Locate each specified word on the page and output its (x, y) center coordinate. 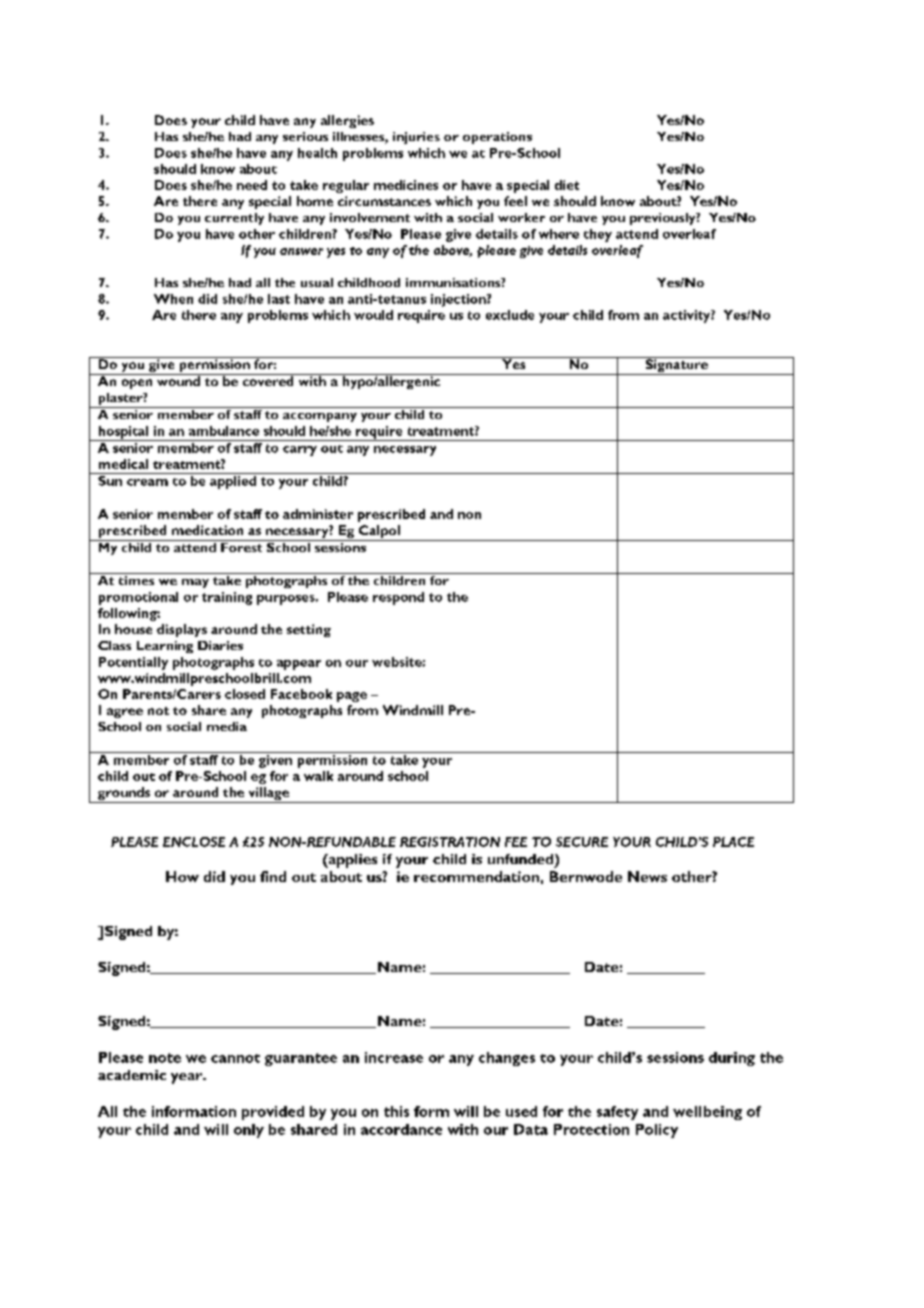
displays (182, 630)
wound (178, 380)
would (373, 315)
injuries (416, 138)
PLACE (733, 842)
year (188, 1078)
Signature (676, 366)
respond (398, 598)
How (182, 876)
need (252, 185)
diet (567, 185)
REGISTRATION (450, 842)
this (396, 1111)
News (647, 876)
